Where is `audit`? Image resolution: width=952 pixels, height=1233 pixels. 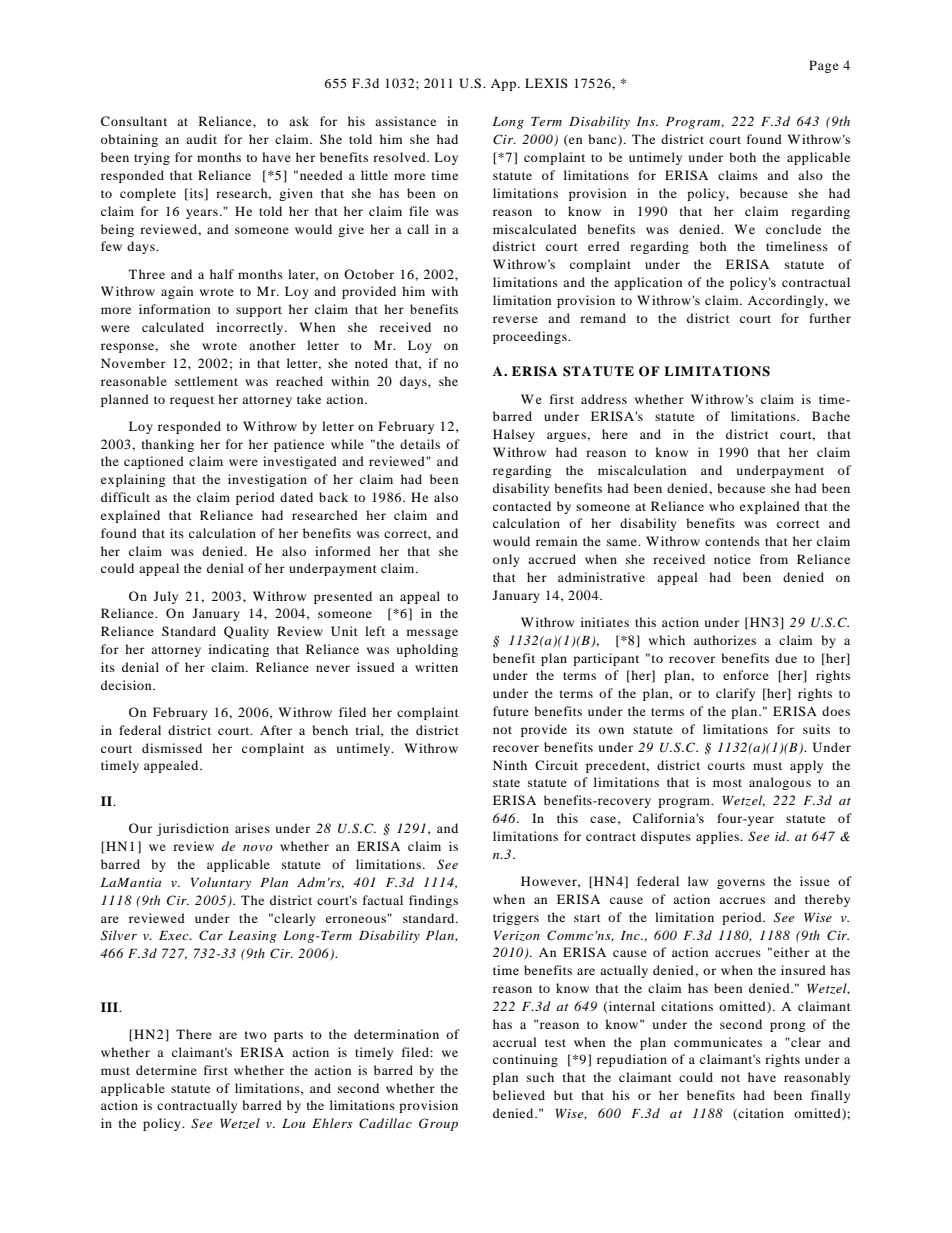
audit is located at coordinates (201, 139).
